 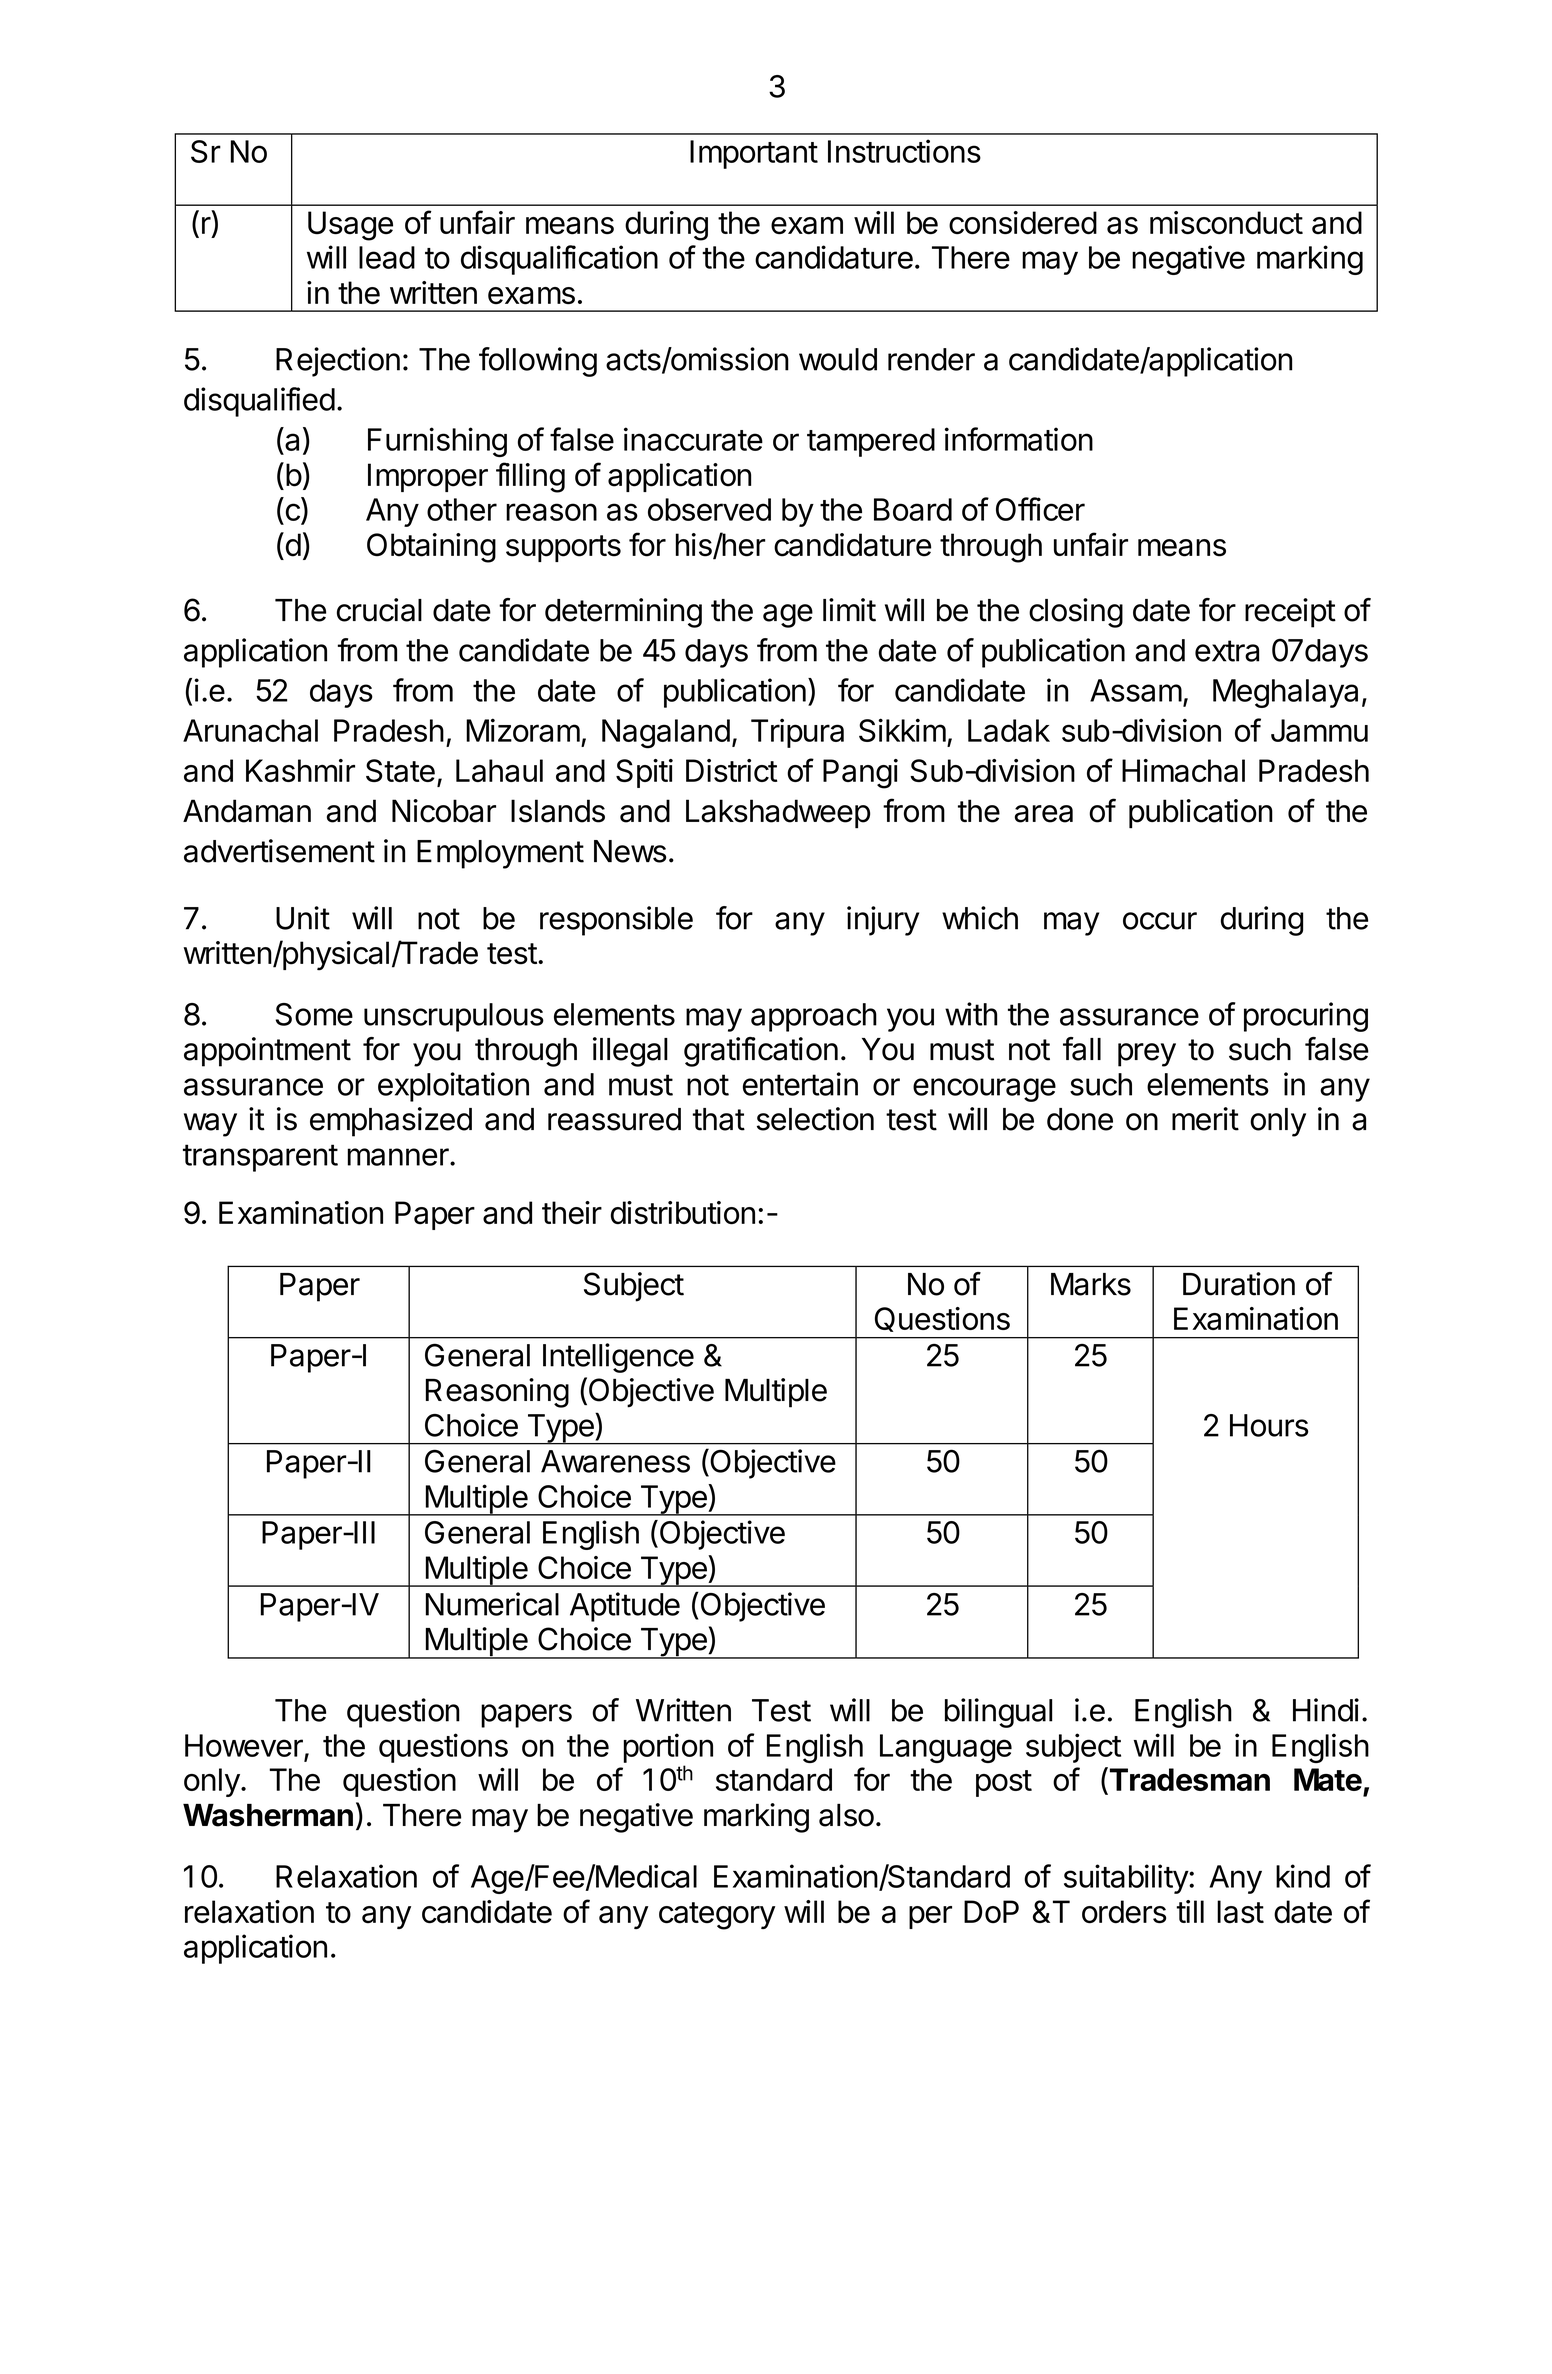 What do you see at coordinates (754, 154) in the screenshot?
I see `Important` at bounding box center [754, 154].
